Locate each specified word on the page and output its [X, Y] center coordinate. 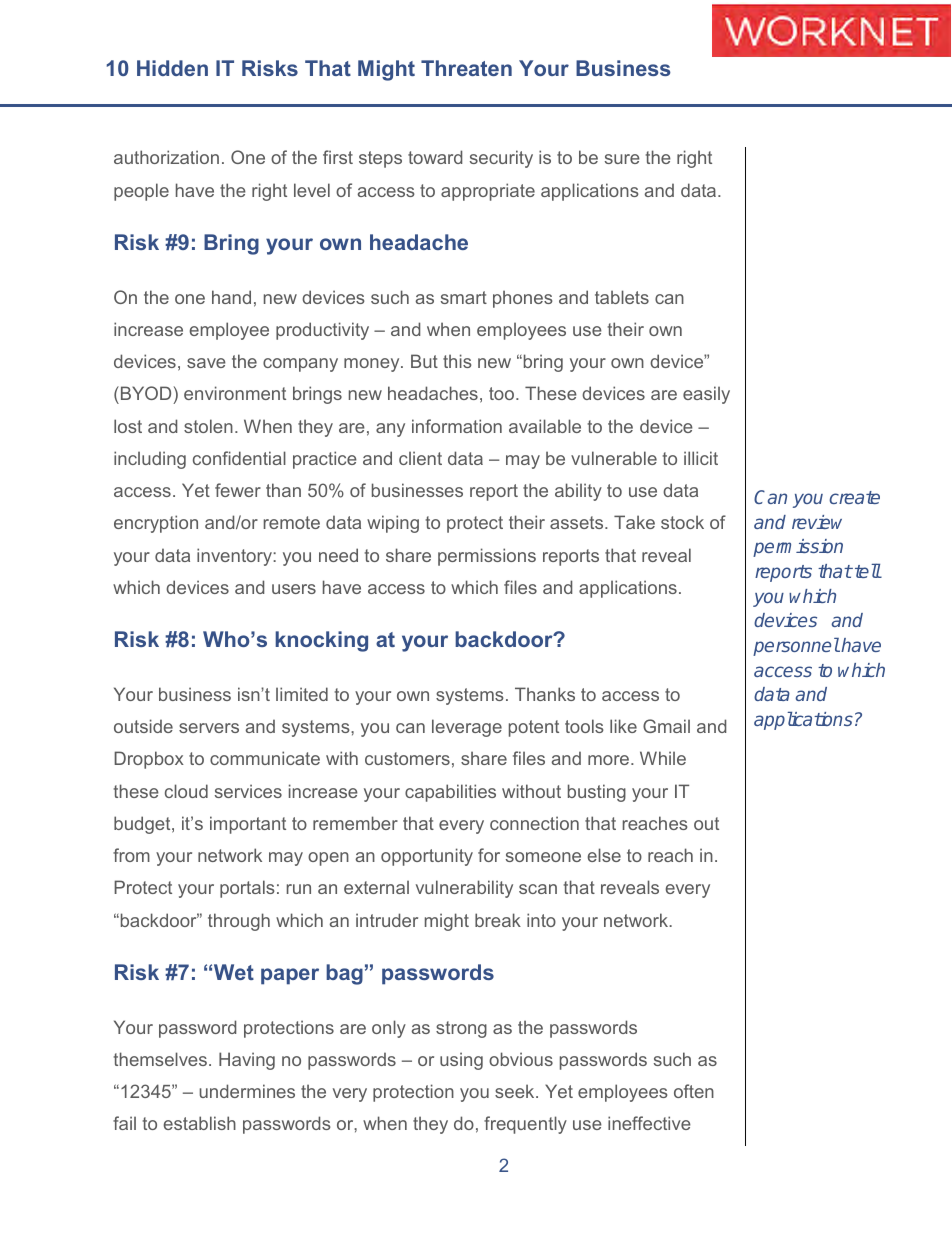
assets [578, 522]
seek [516, 1091]
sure [622, 159]
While [663, 758]
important [248, 825]
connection [534, 823]
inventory [235, 557]
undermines [247, 1091]
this [457, 361]
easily [706, 395]
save [206, 363]
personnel [796, 647]
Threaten [466, 68]
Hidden [172, 68]
